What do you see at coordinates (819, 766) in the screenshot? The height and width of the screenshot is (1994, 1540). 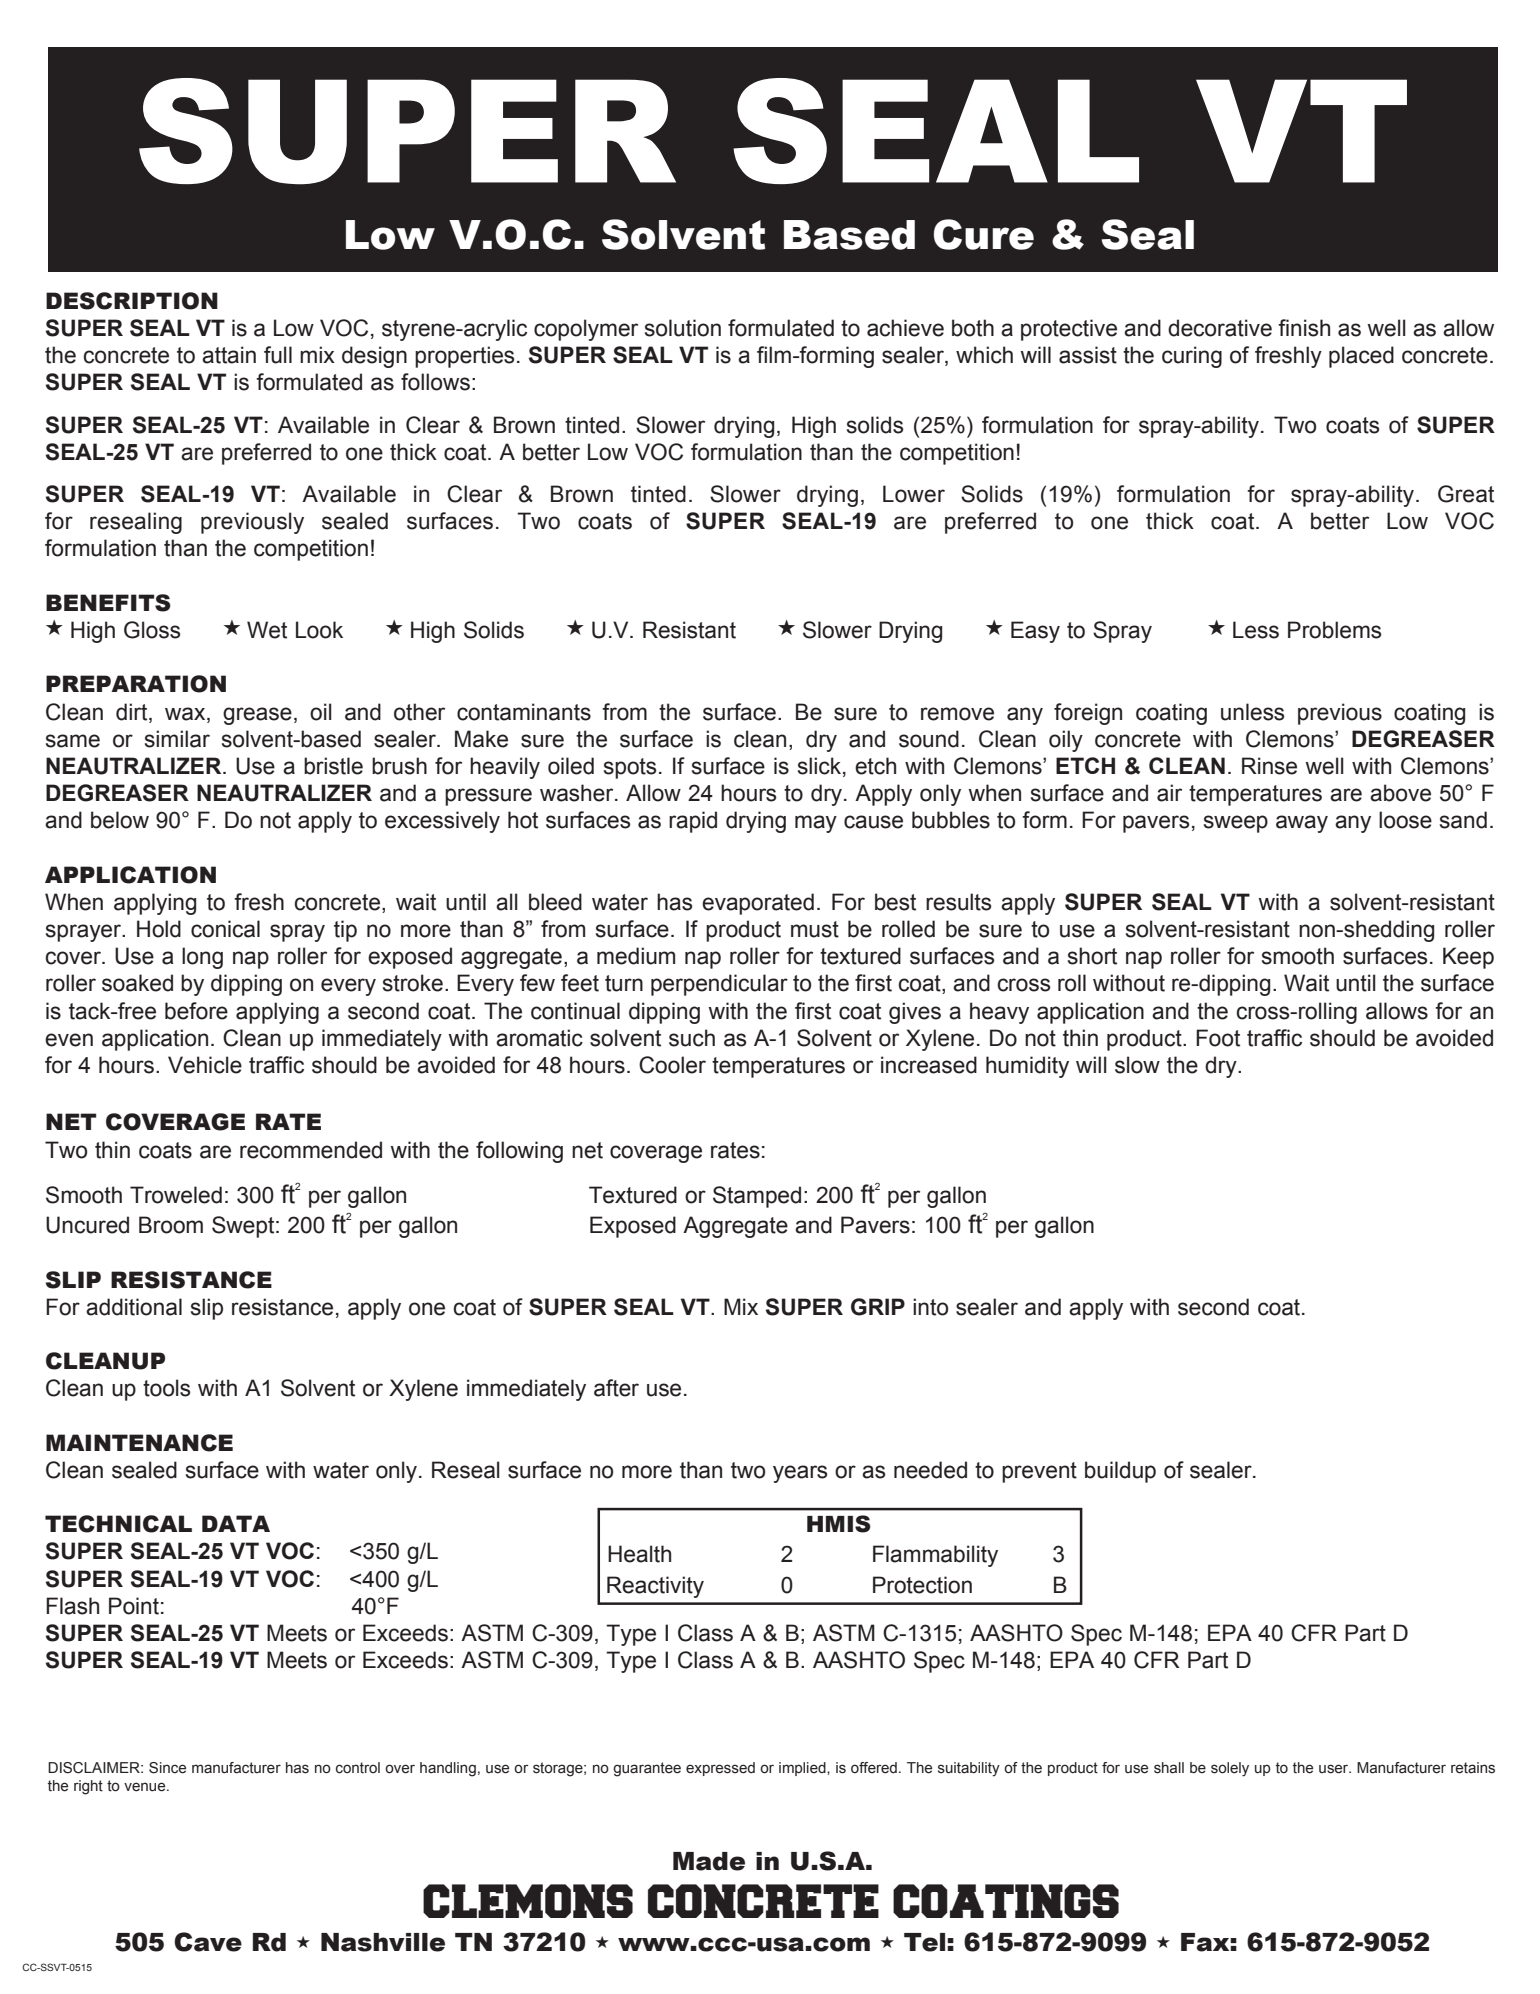 I see `slick` at bounding box center [819, 766].
